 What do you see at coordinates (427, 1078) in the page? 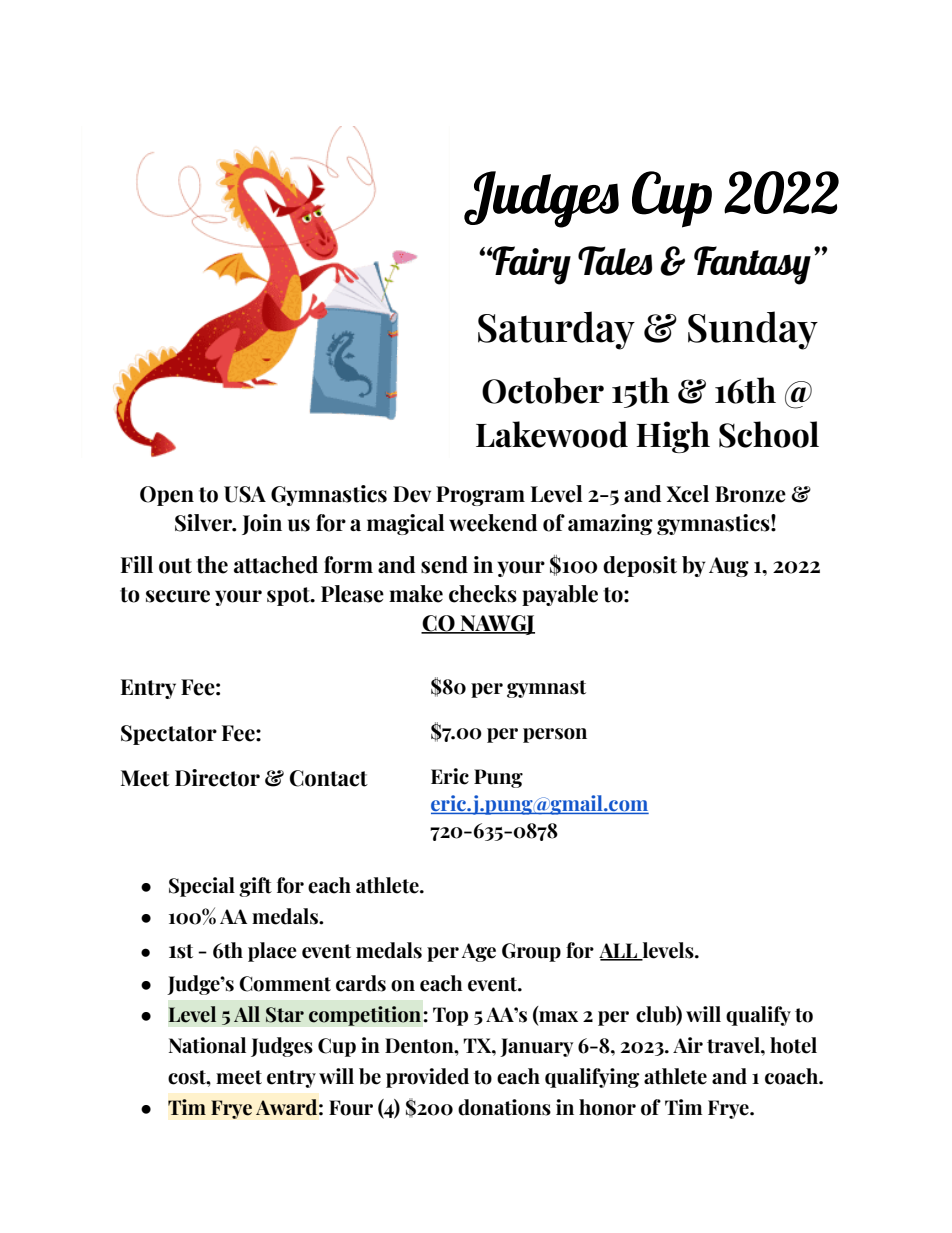
I see `provided` at bounding box center [427, 1078].
